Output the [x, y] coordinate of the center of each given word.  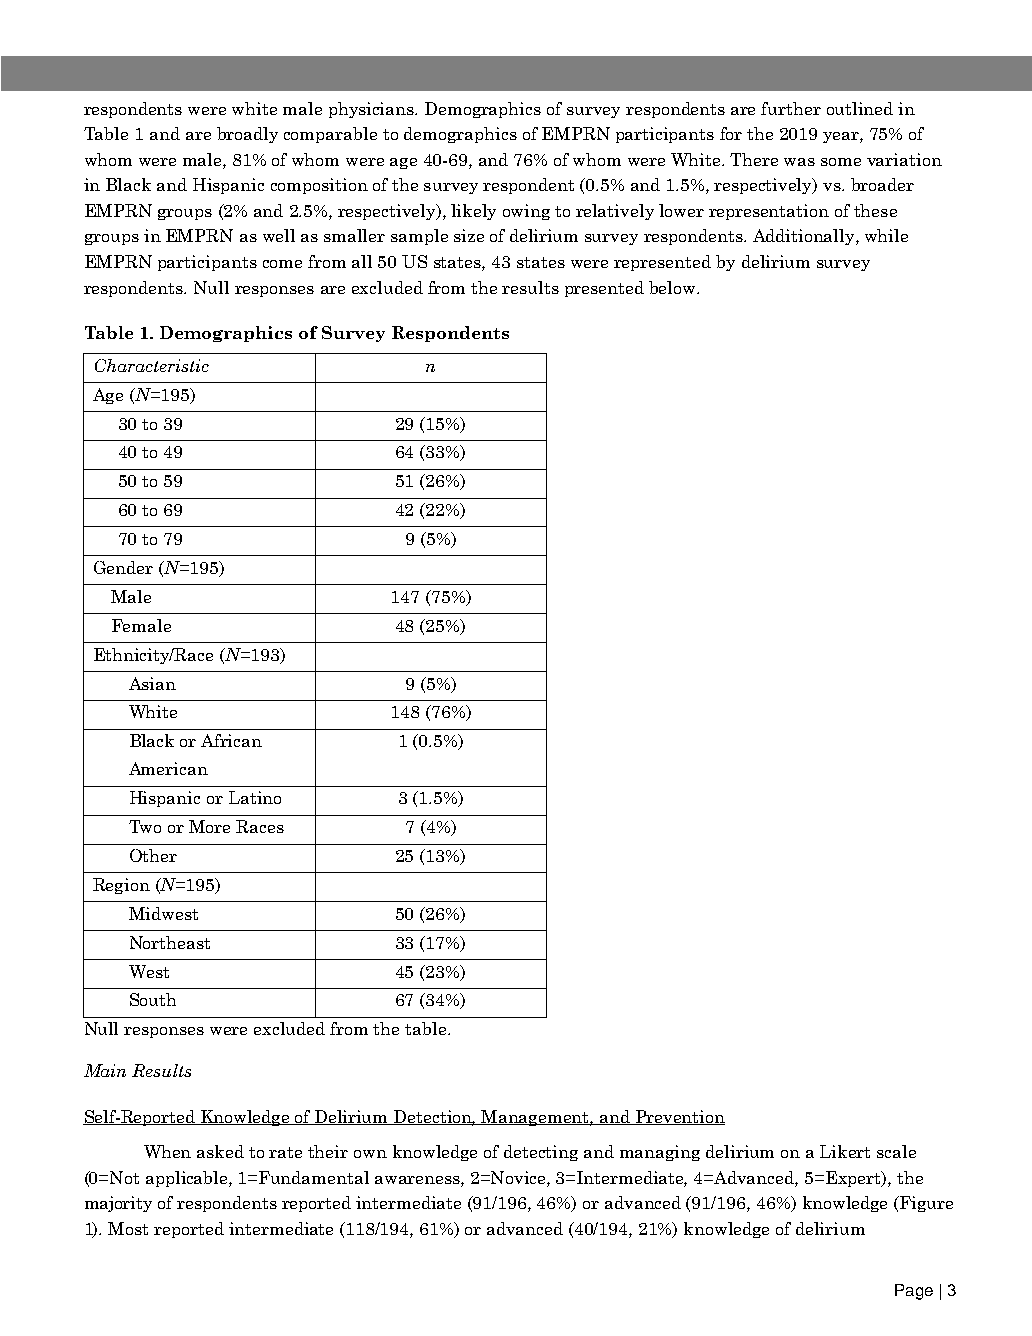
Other [153, 855]
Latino [255, 797]
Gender [123, 567]
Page [914, 1292]
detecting [541, 1153]
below [673, 287]
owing [526, 212]
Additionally [805, 237]
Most [128, 1228]
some [841, 162]
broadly [247, 135]
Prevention [679, 1117]
